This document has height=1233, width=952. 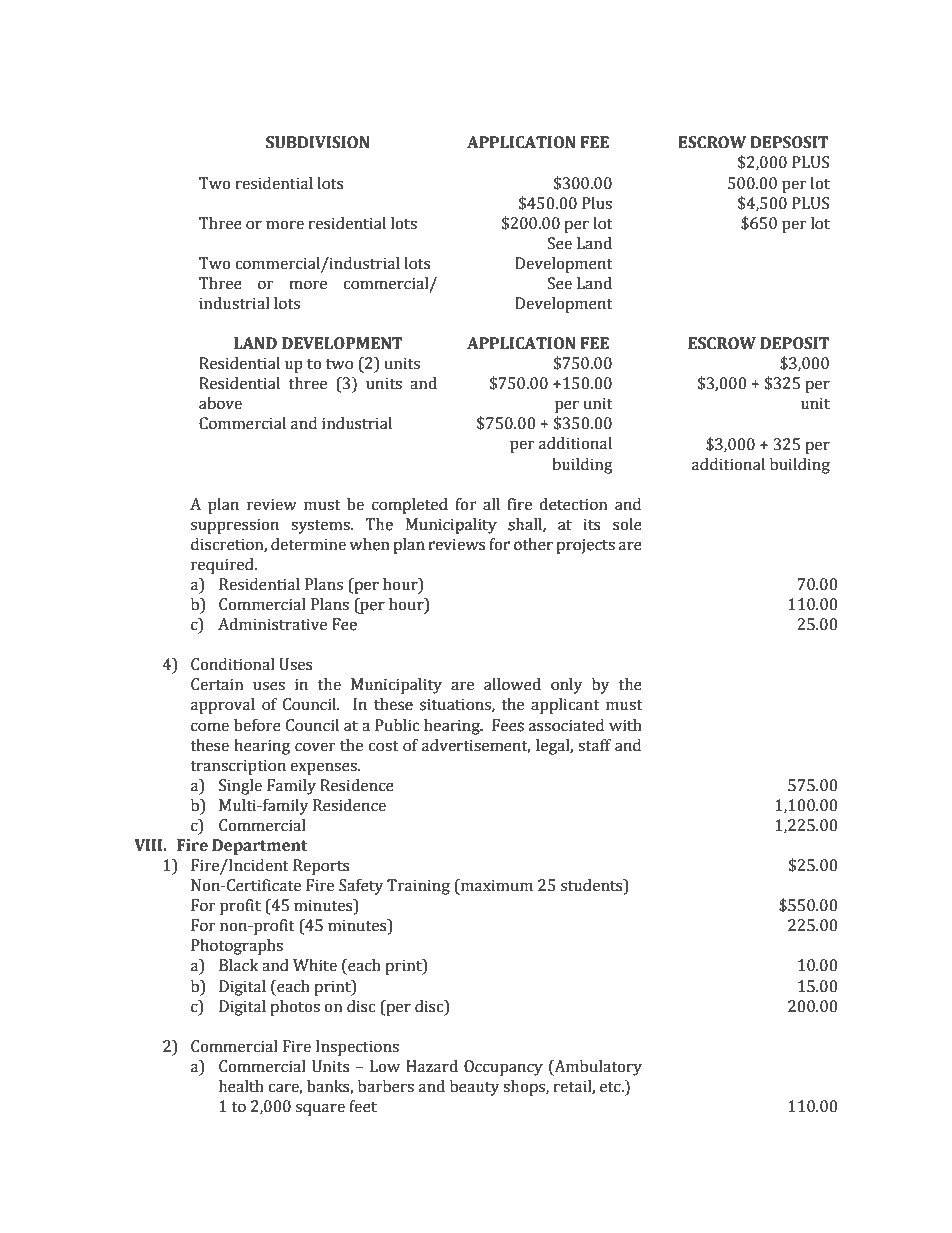 I want to click on other, so click(x=533, y=544).
